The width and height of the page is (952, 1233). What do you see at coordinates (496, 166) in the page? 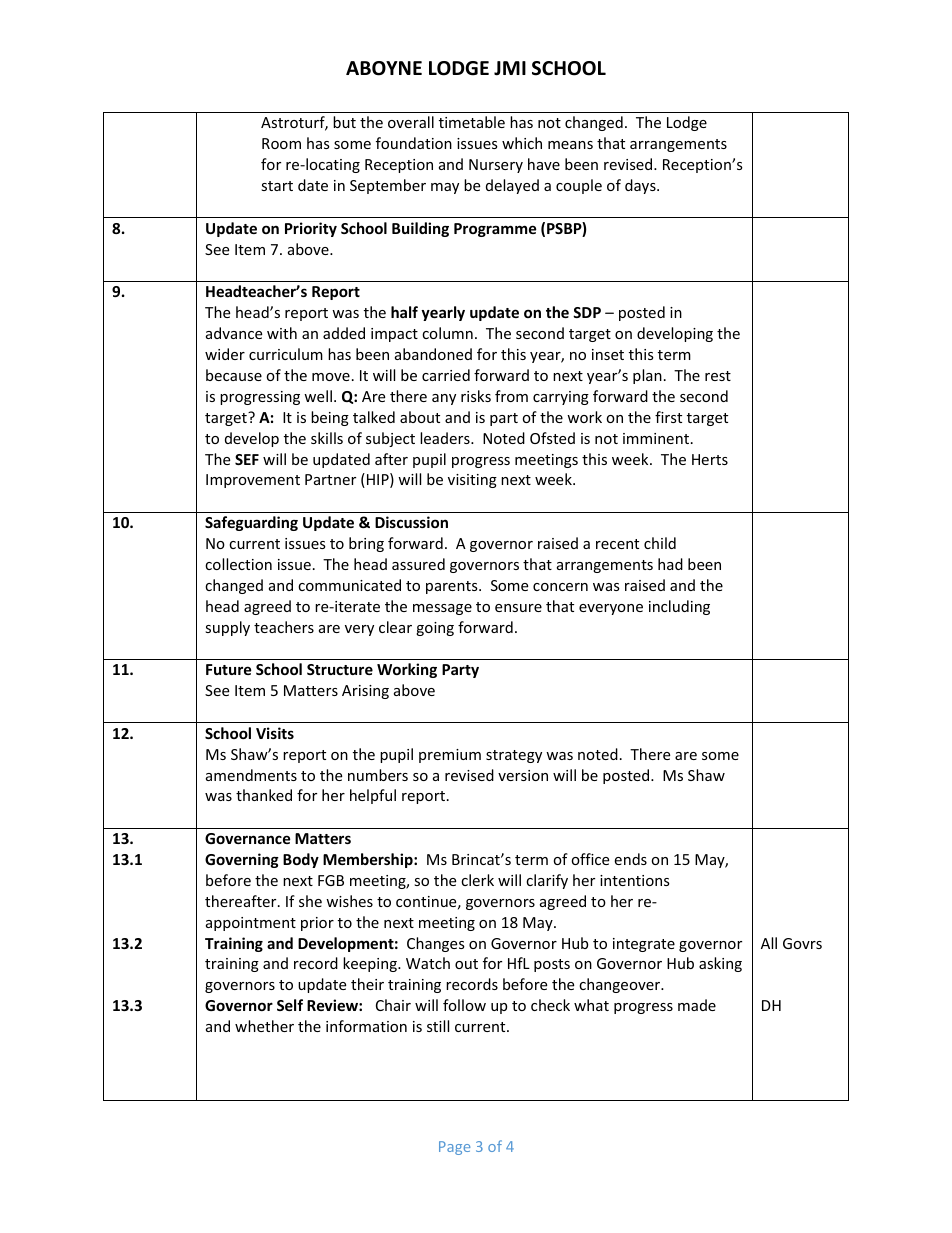
I see `Nursery` at bounding box center [496, 166].
